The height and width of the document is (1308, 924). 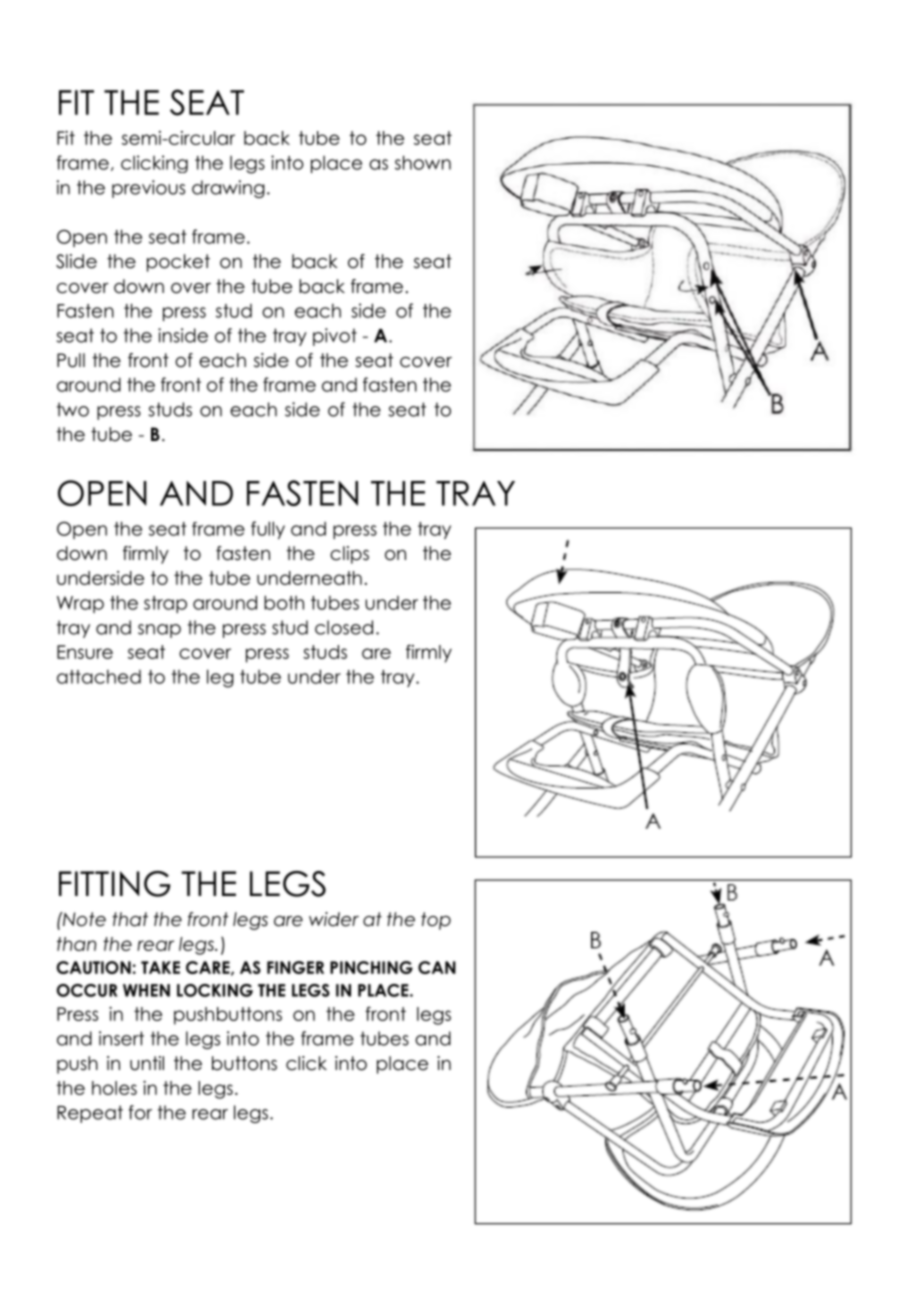 I want to click on previous, so click(x=148, y=189).
